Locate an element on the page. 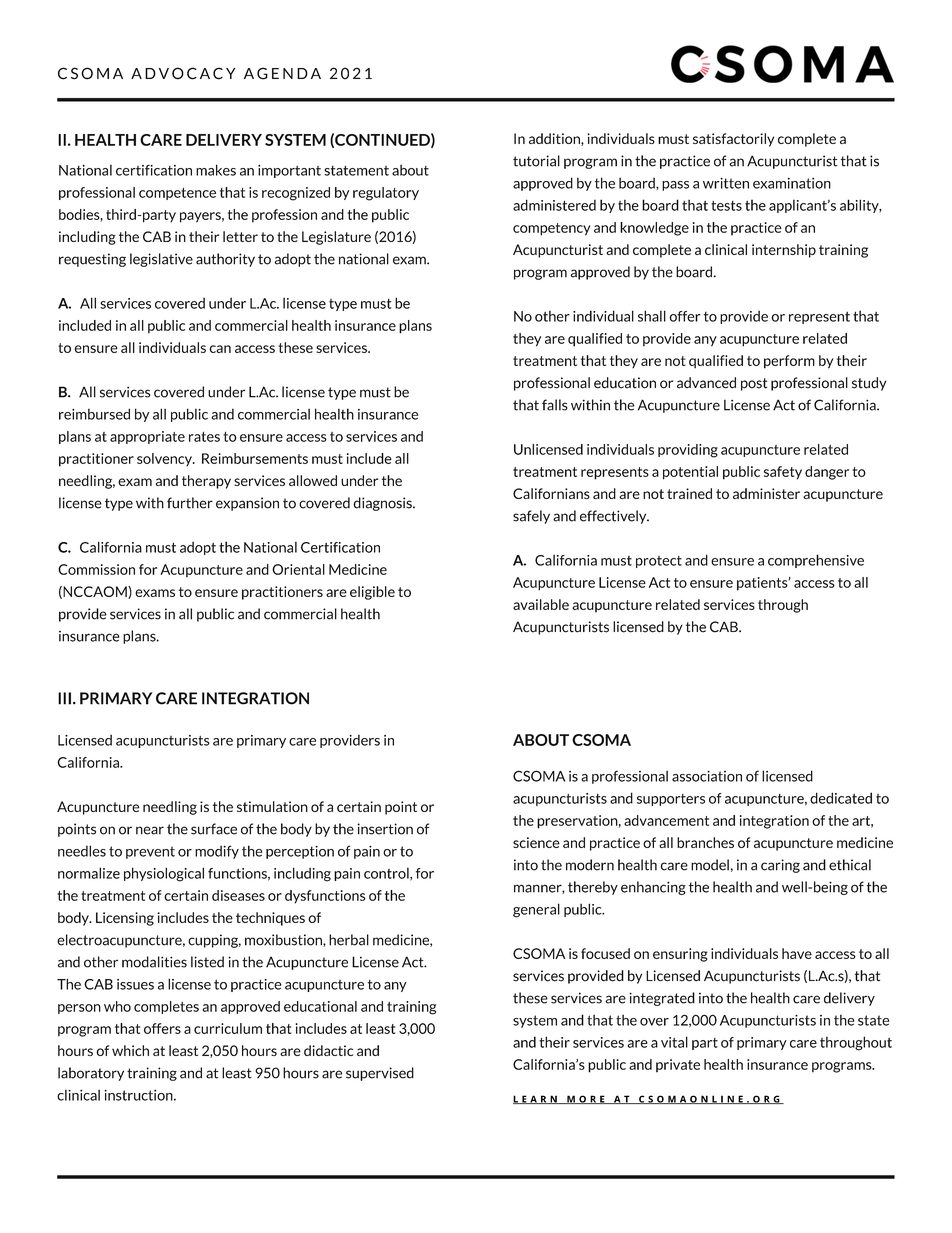 This page has width=952, height=1233. perform is located at coordinates (789, 362).
